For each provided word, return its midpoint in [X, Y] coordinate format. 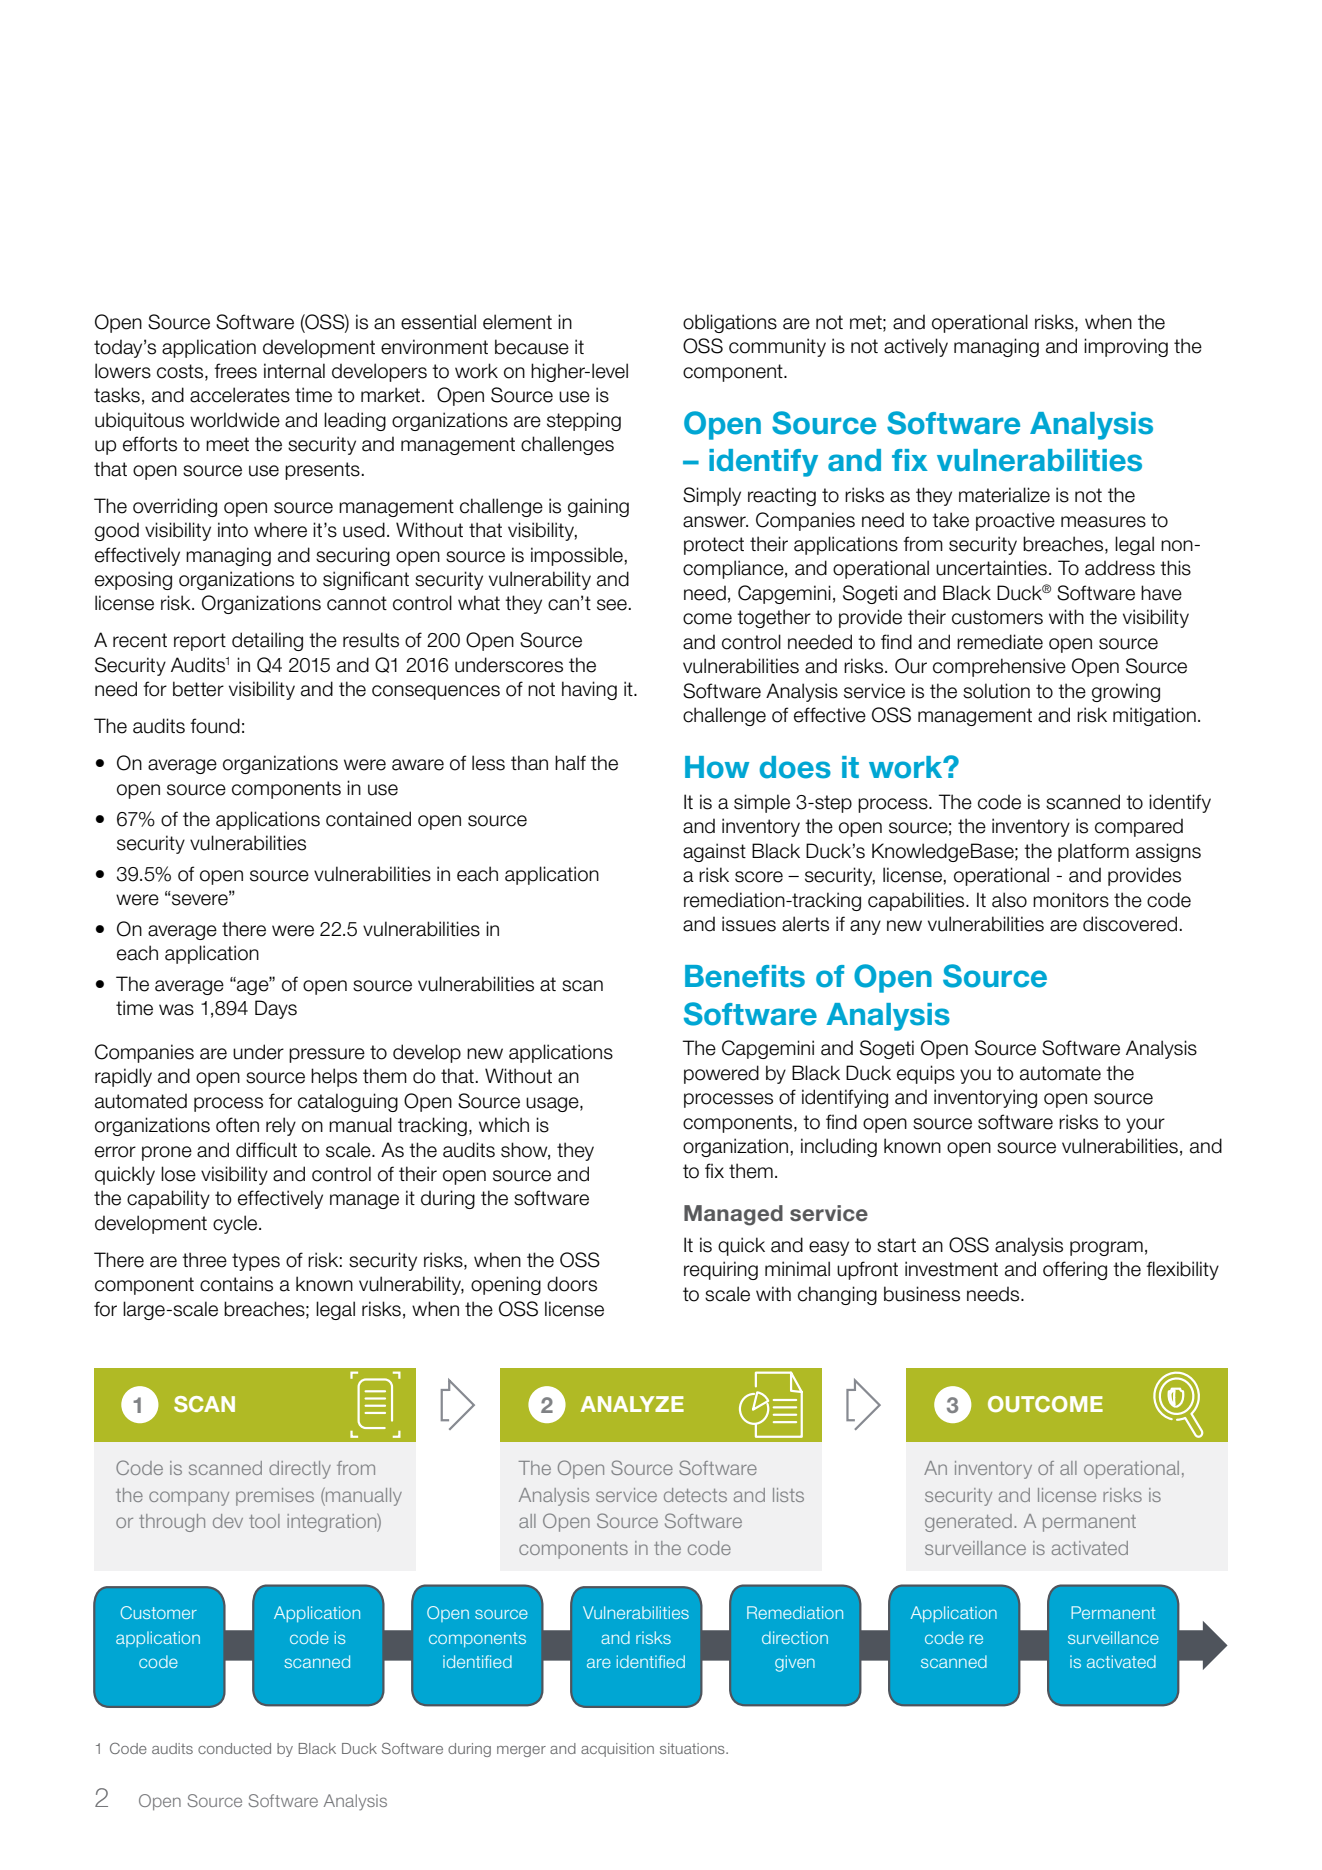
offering [1075, 1270]
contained [368, 819]
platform [1093, 852]
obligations [730, 323]
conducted [234, 1748]
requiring [721, 1270]
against [714, 852]
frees [235, 371]
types [256, 1262]
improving [1126, 347]
